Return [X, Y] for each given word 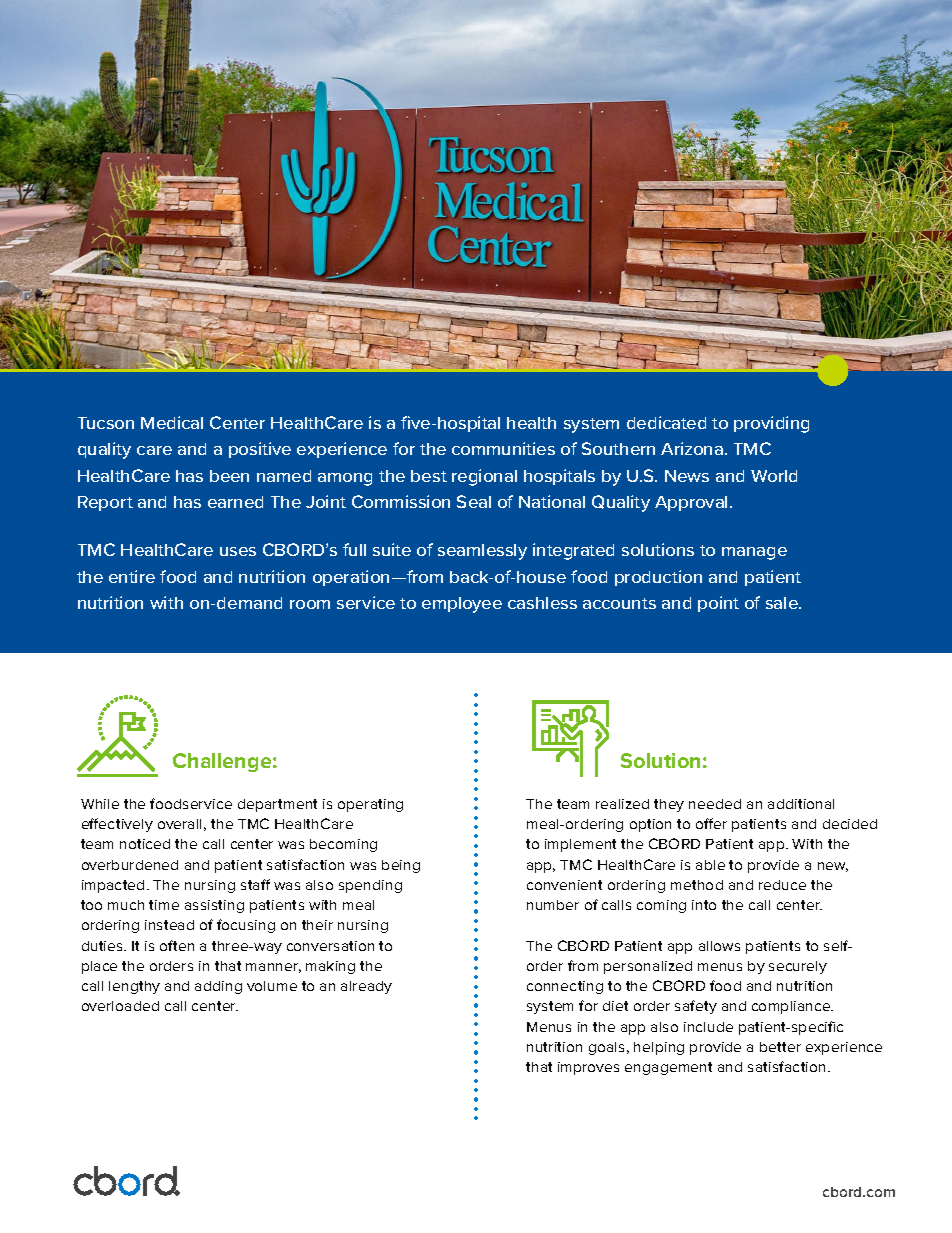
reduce [782, 885]
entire [132, 576]
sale [783, 603]
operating [370, 805]
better [780, 1047]
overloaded [120, 1006]
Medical [172, 422]
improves [588, 1068]
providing [771, 424]
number [553, 905]
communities [503, 448]
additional [801, 804]
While [100, 804]
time [164, 905]
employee [462, 605]
